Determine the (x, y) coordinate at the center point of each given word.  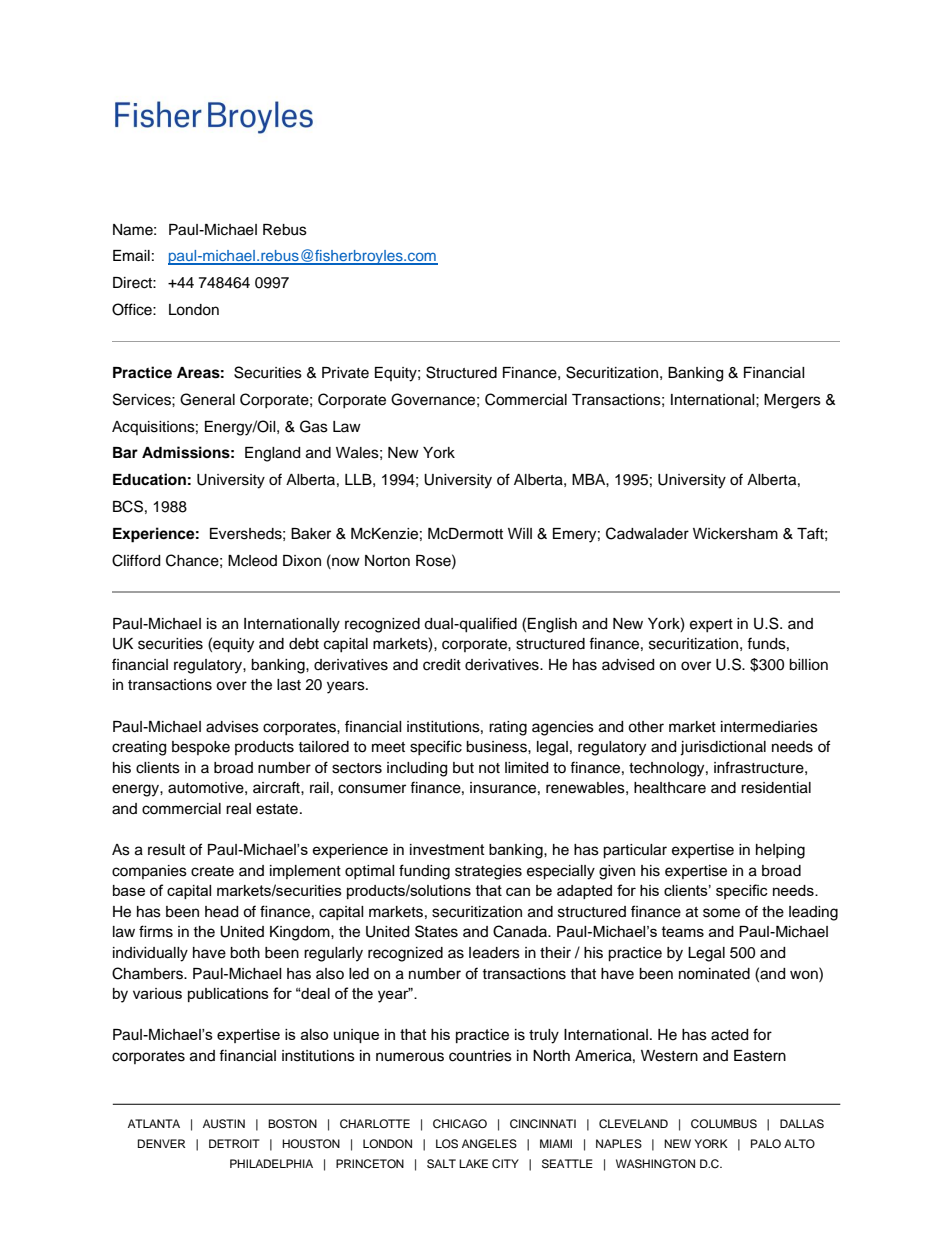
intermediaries (769, 727)
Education (149, 479)
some (721, 913)
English (552, 625)
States (436, 931)
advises (232, 727)
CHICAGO (460, 1124)
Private (345, 373)
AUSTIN (224, 1124)
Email (131, 256)
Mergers (792, 401)
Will (520, 533)
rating (508, 728)
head (221, 912)
